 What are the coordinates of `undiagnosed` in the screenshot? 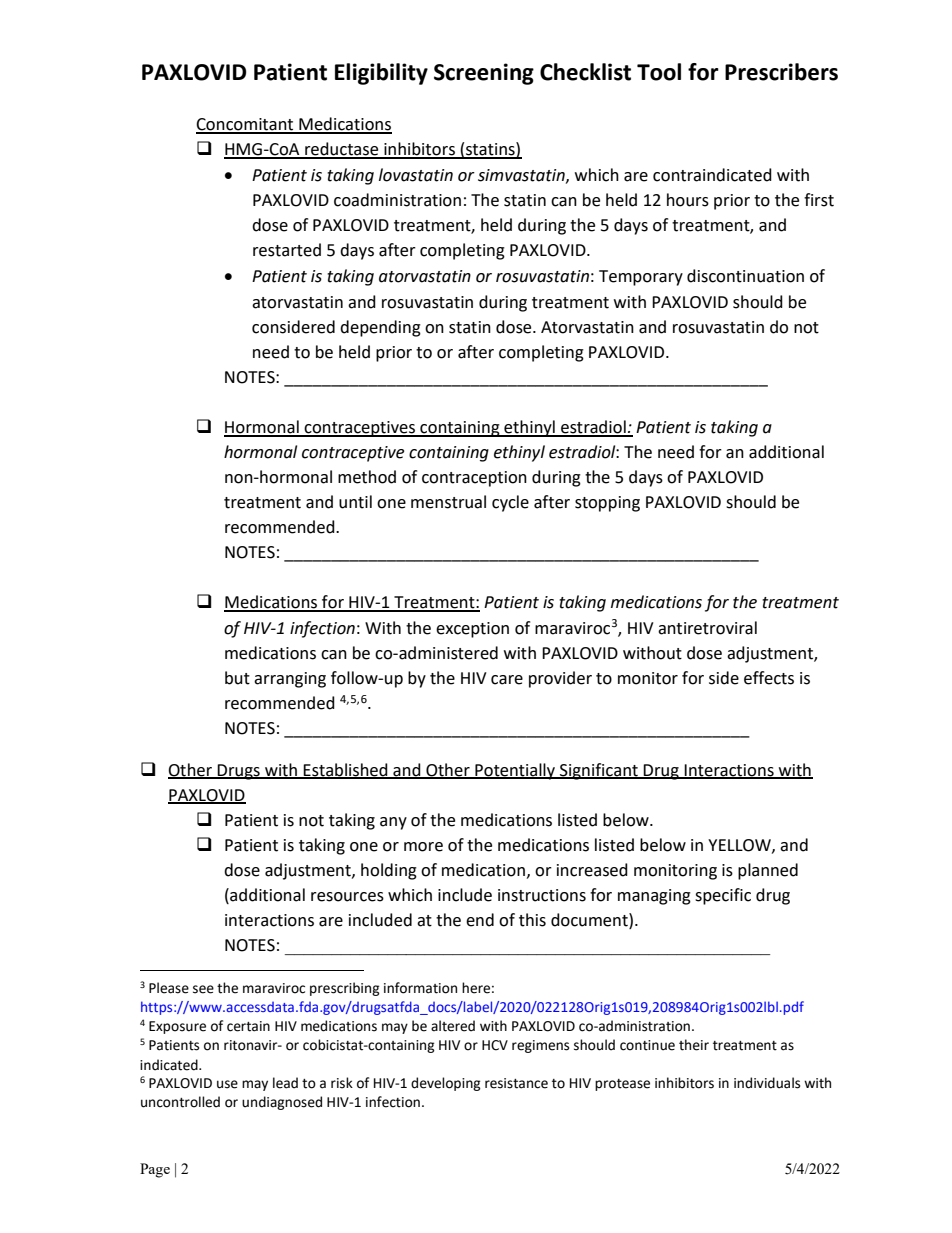 It's located at (282, 1103).
